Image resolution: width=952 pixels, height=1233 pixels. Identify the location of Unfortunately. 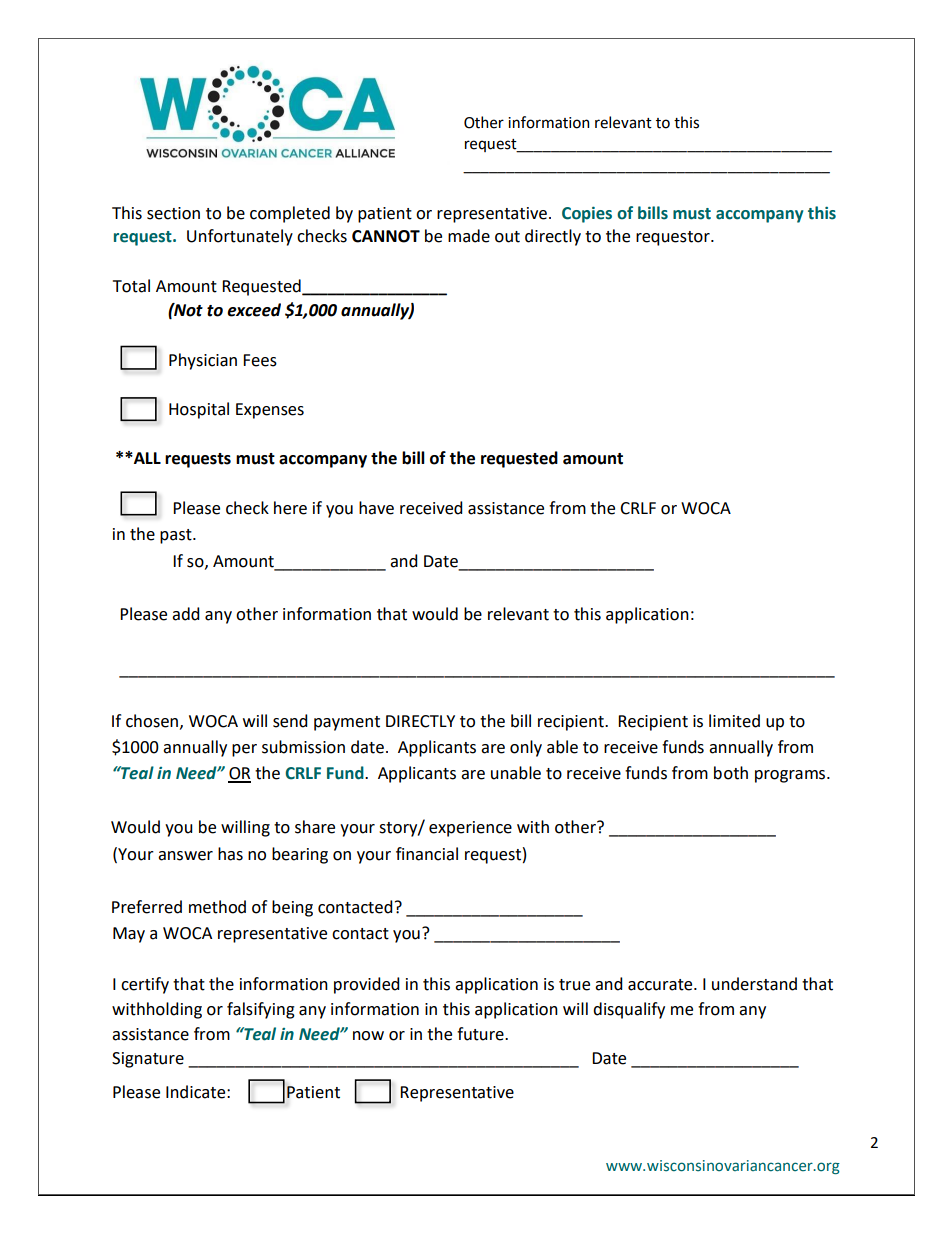
(240, 237).
